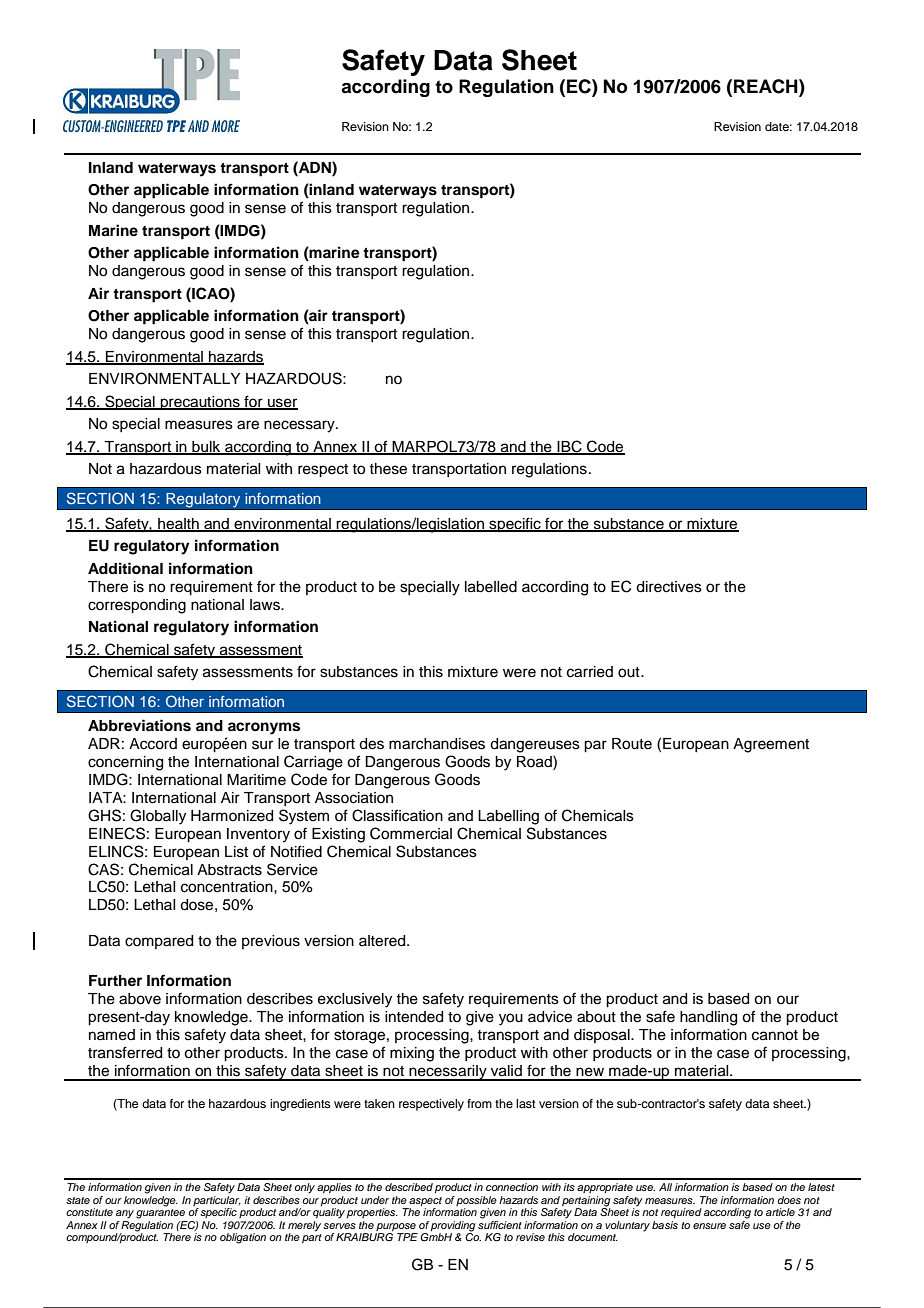 The height and width of the page is (1308, 924). I want to click on Globally, so click(158, 817).
